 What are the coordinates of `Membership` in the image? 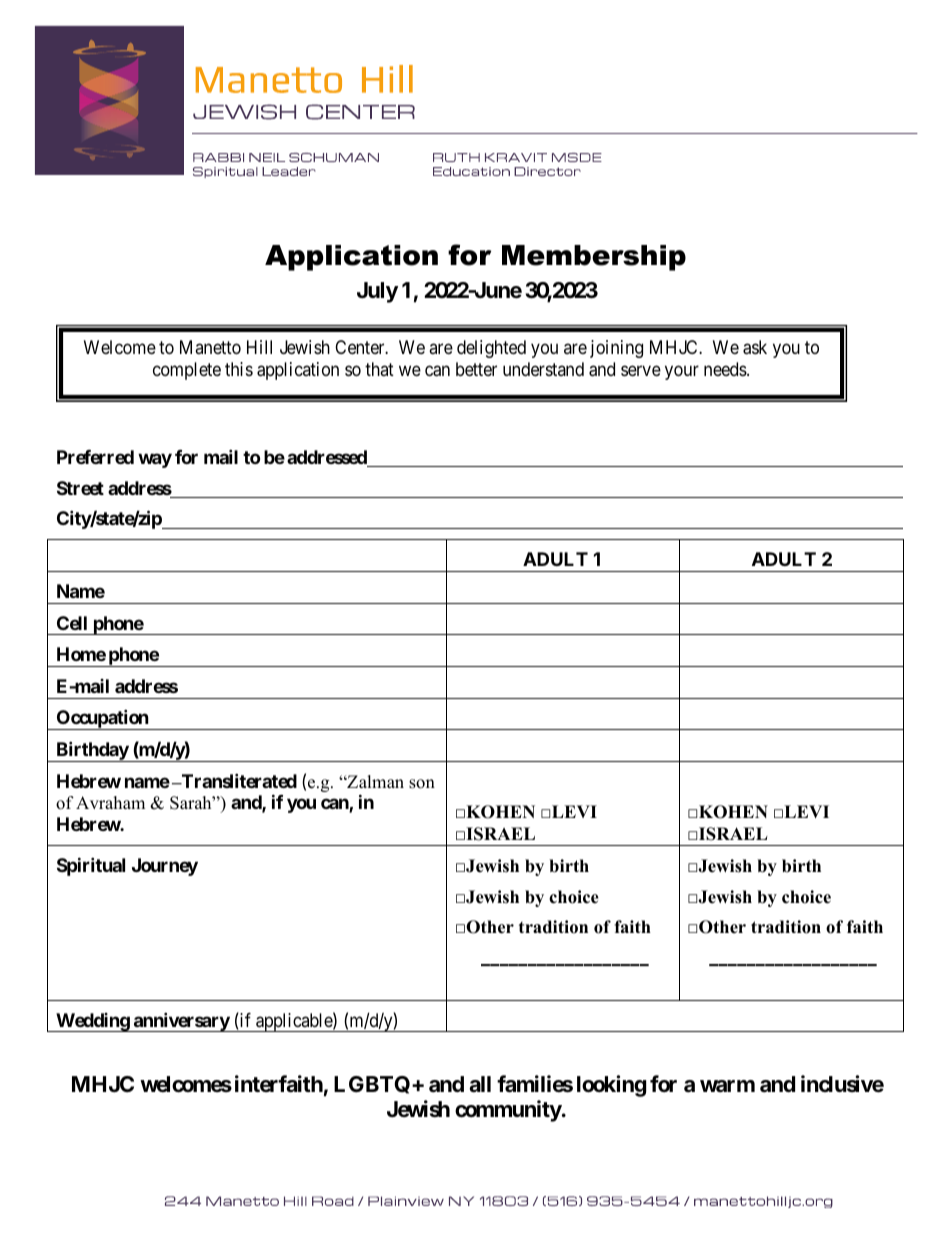 It's located at (594, 258).
